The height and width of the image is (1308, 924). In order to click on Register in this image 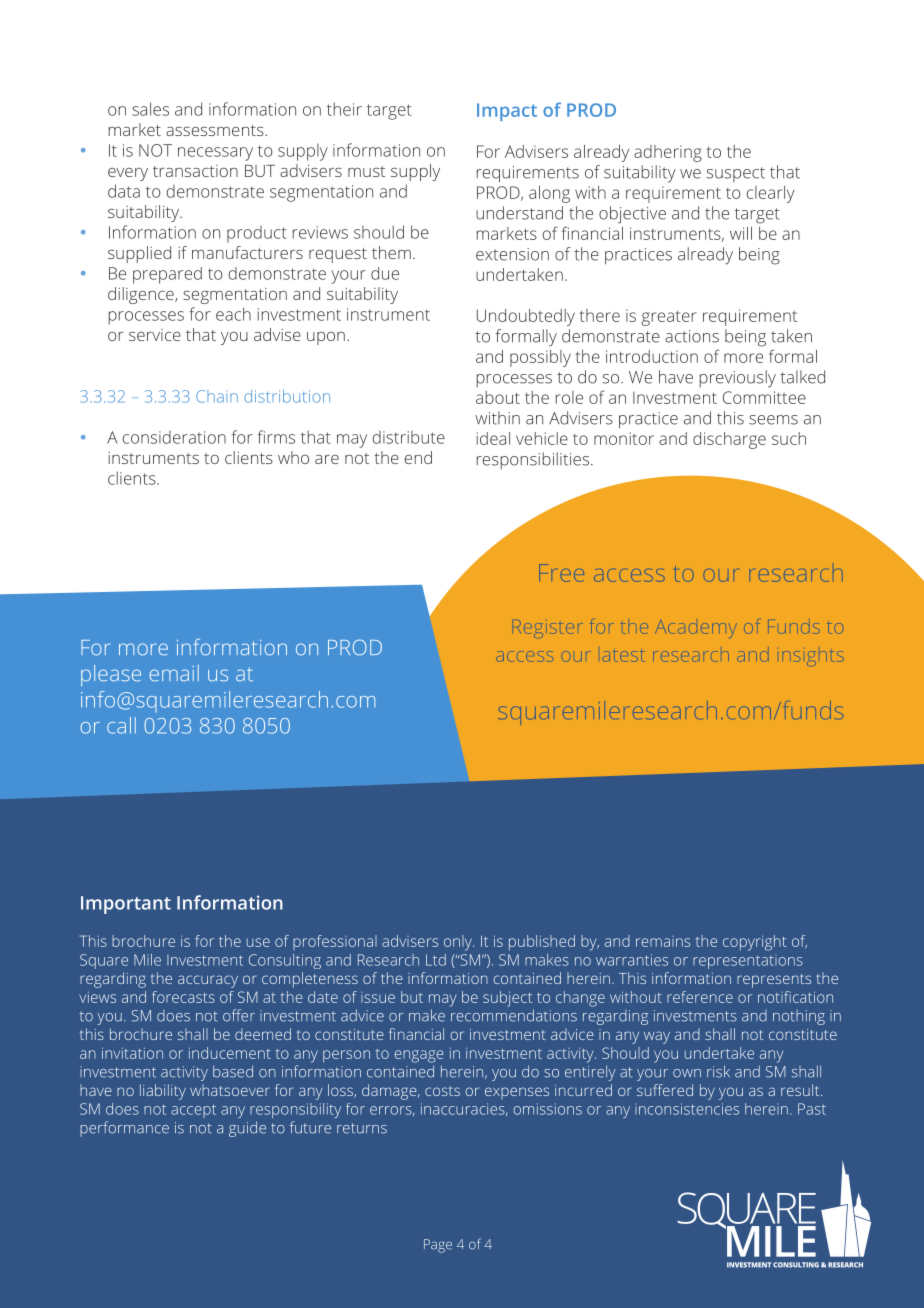, I will do `click(550, 630)`.
